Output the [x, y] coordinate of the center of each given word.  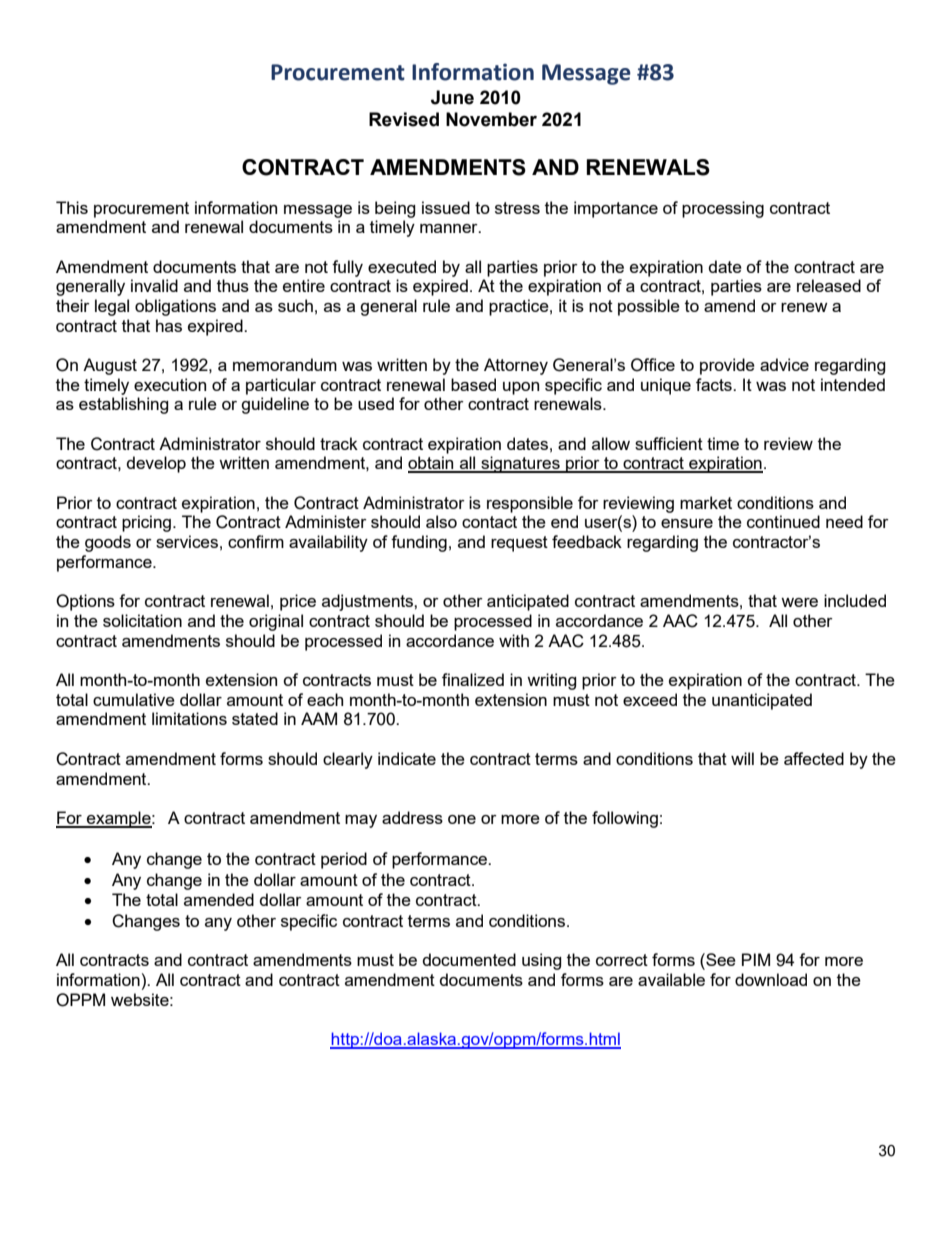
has [169, 325]
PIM [756, 959]
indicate [407, 758]
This [72, 207]
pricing [146, 523]
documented [469, 959]
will [742, 758]
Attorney [516, 366]
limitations [189, 718]
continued [783, 521]
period [344, 860]
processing [723, 209]
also [441, 521]
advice [784, 364]
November [491, 119]
